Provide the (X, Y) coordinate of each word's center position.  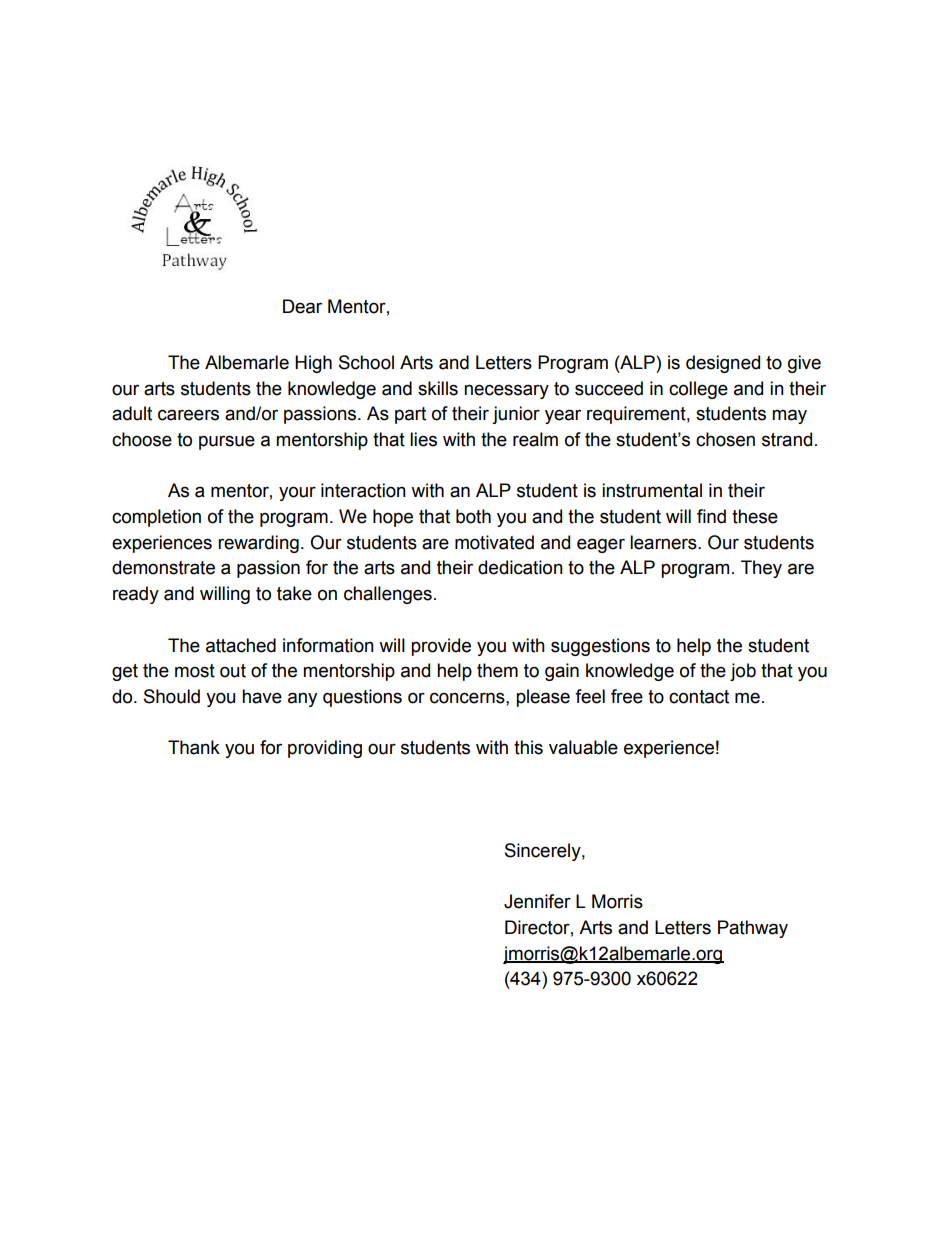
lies (423, 439)
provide (441, 647)
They (761, 569)
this (528, 747)
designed (723, 364)
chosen (725, 439)
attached (241, 645)
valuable (583, 747)
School (366, 362)
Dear (302, 306)
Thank (194, 747)
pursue (227, 442)
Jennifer (537, 901)
